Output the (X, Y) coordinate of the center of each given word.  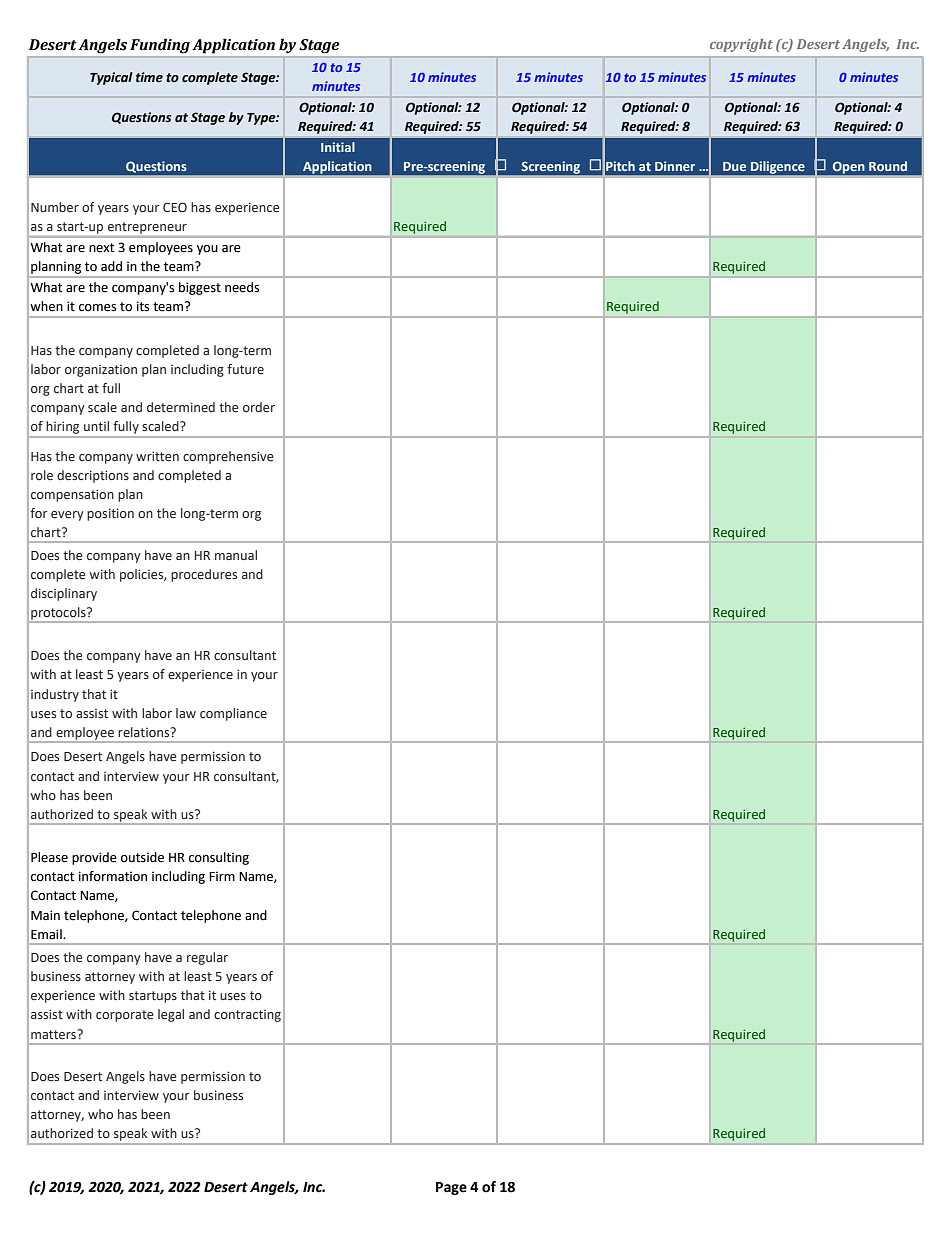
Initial (338, 147)
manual (236, 555)
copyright (741, 45)
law (186, 713)
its (143, 306)
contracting (247, 1016)
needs (242, 287)
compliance (233, 714)
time (149, 77)
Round (888, 166)
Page (451, 1188)
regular (207, 958)
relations (145, 732)
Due (734, 166)
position (110, 514)
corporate (125, 1016)
